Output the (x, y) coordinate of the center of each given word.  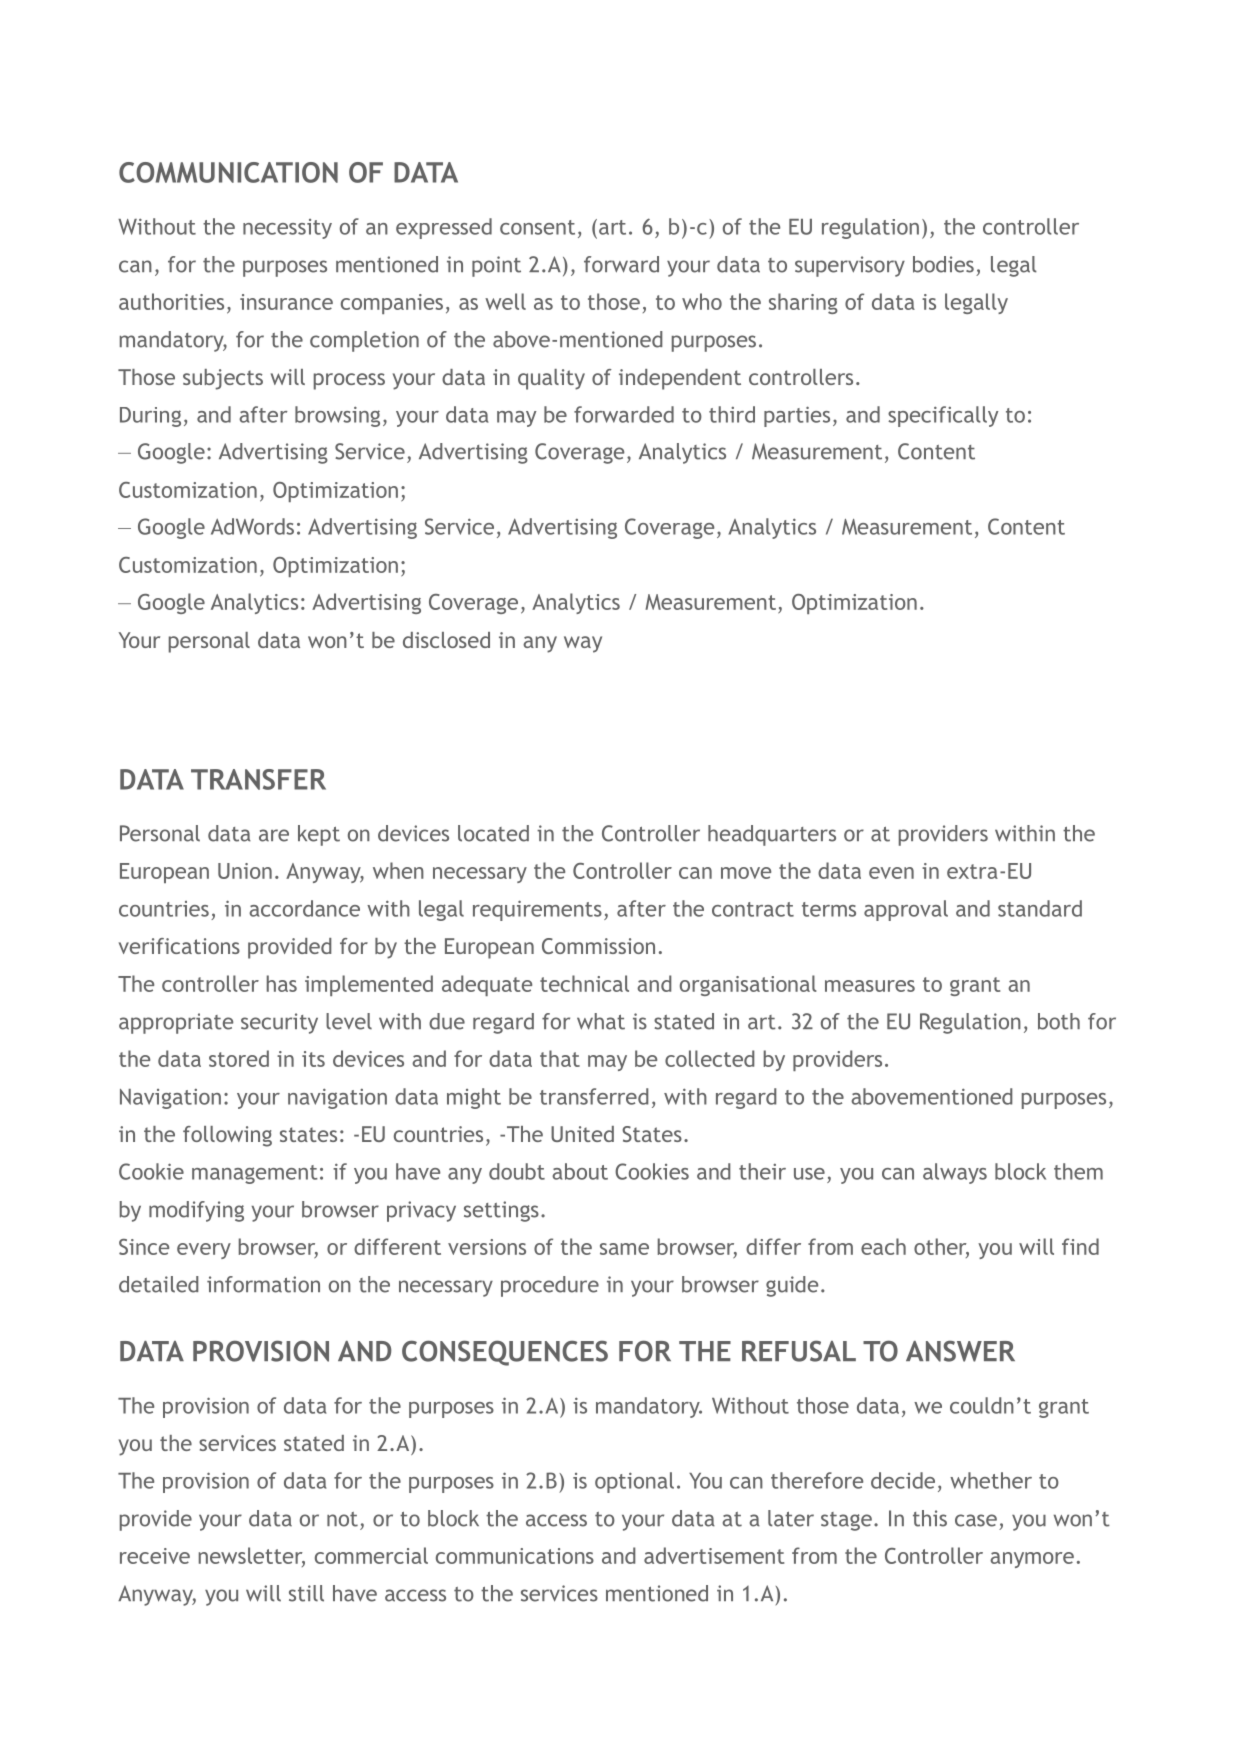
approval (906, 910)
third (732, 414)
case (976, 1520)
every (204, 1251)
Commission (598, 946)
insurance (286, 302)
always (955, 1173)
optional (634, 1482)
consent (537, 227)
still (306, 1593)
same (624, 1249)
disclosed (446, 640)
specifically (943, 416)
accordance (304, 908)
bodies (943, 264)
